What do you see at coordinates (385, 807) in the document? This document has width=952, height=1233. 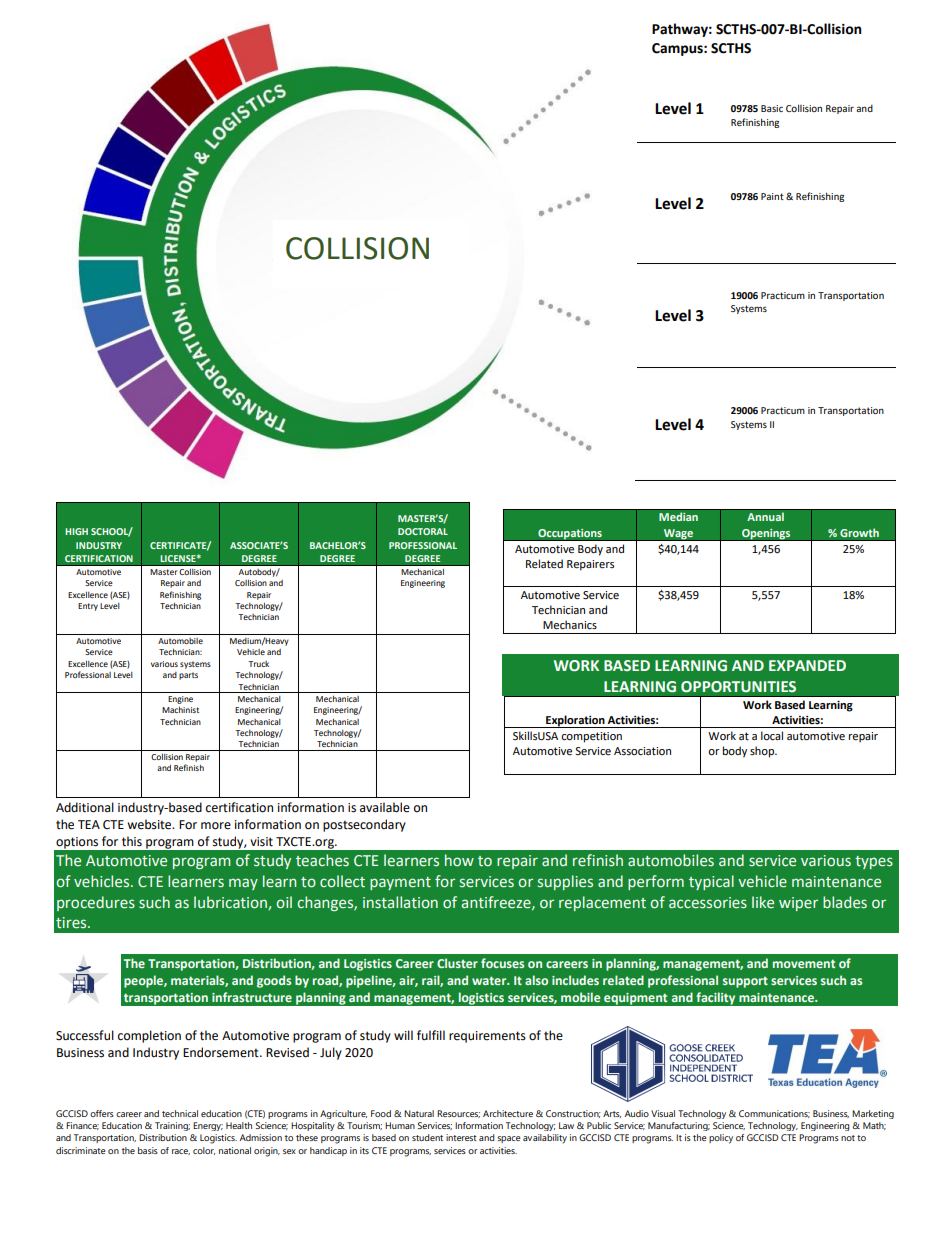 I see `available` at bounding box center [385, 807].
